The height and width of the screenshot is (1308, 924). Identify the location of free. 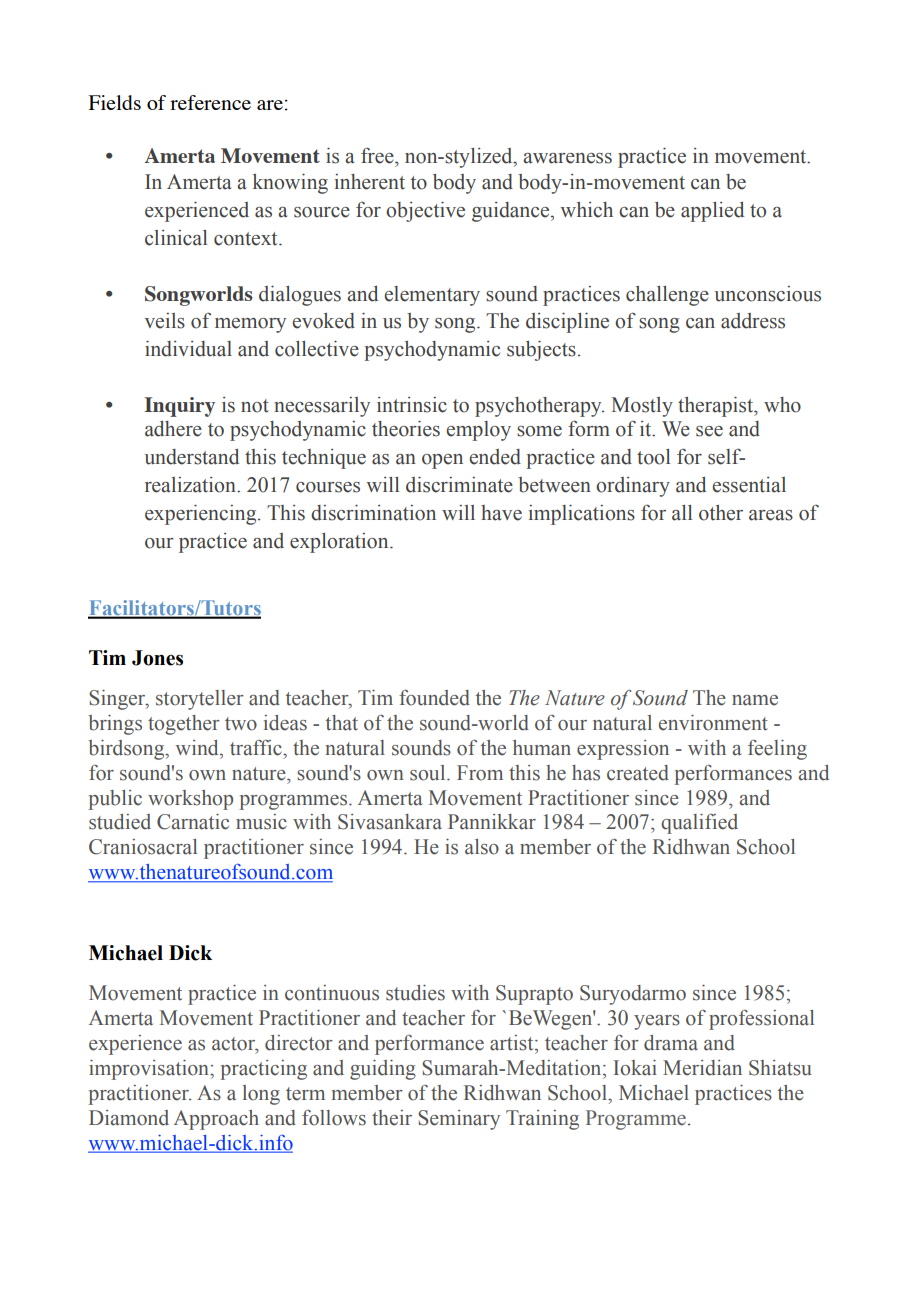
(378, 156).
